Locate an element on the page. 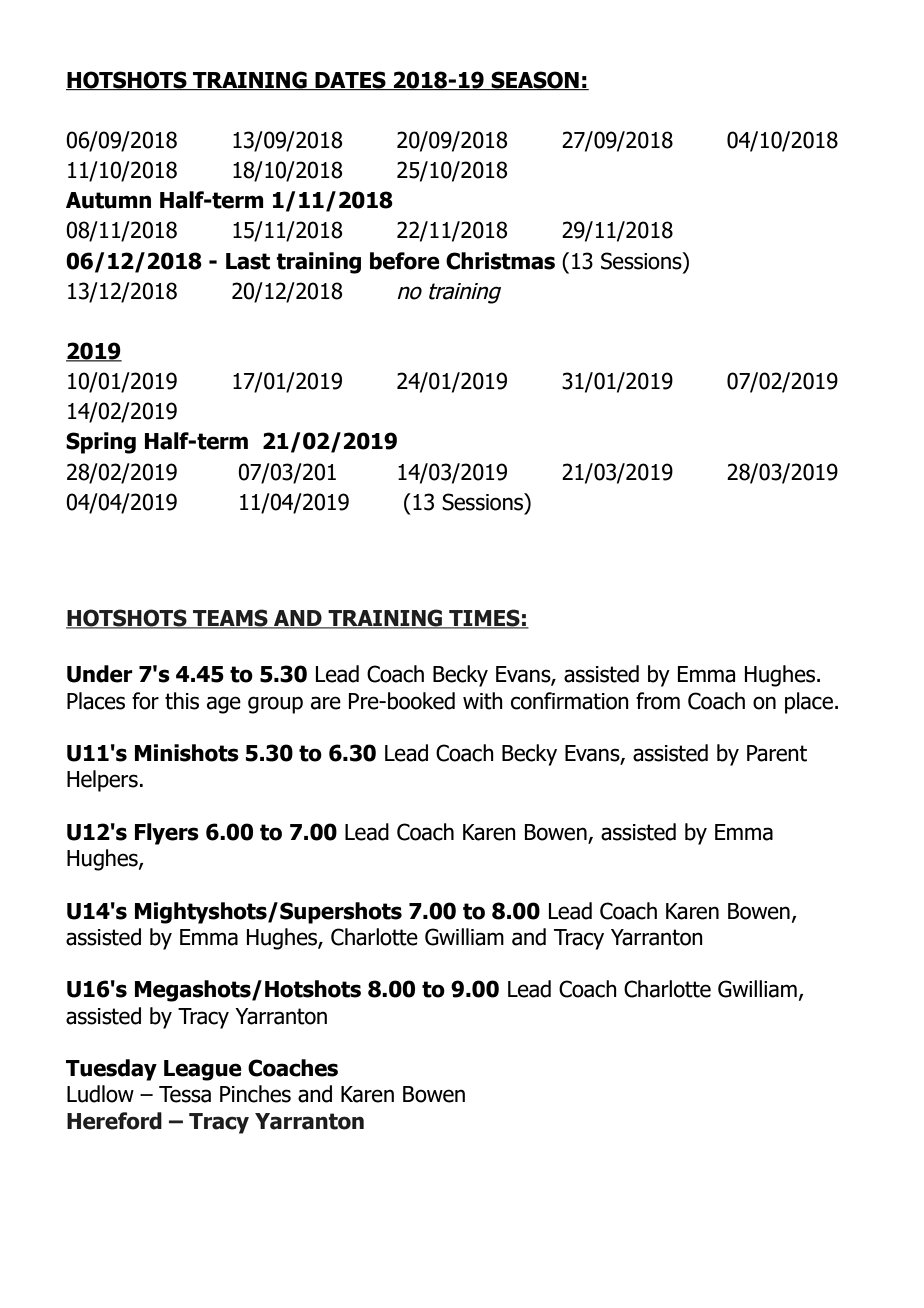  DATES is located at coordinates (350, 80).
